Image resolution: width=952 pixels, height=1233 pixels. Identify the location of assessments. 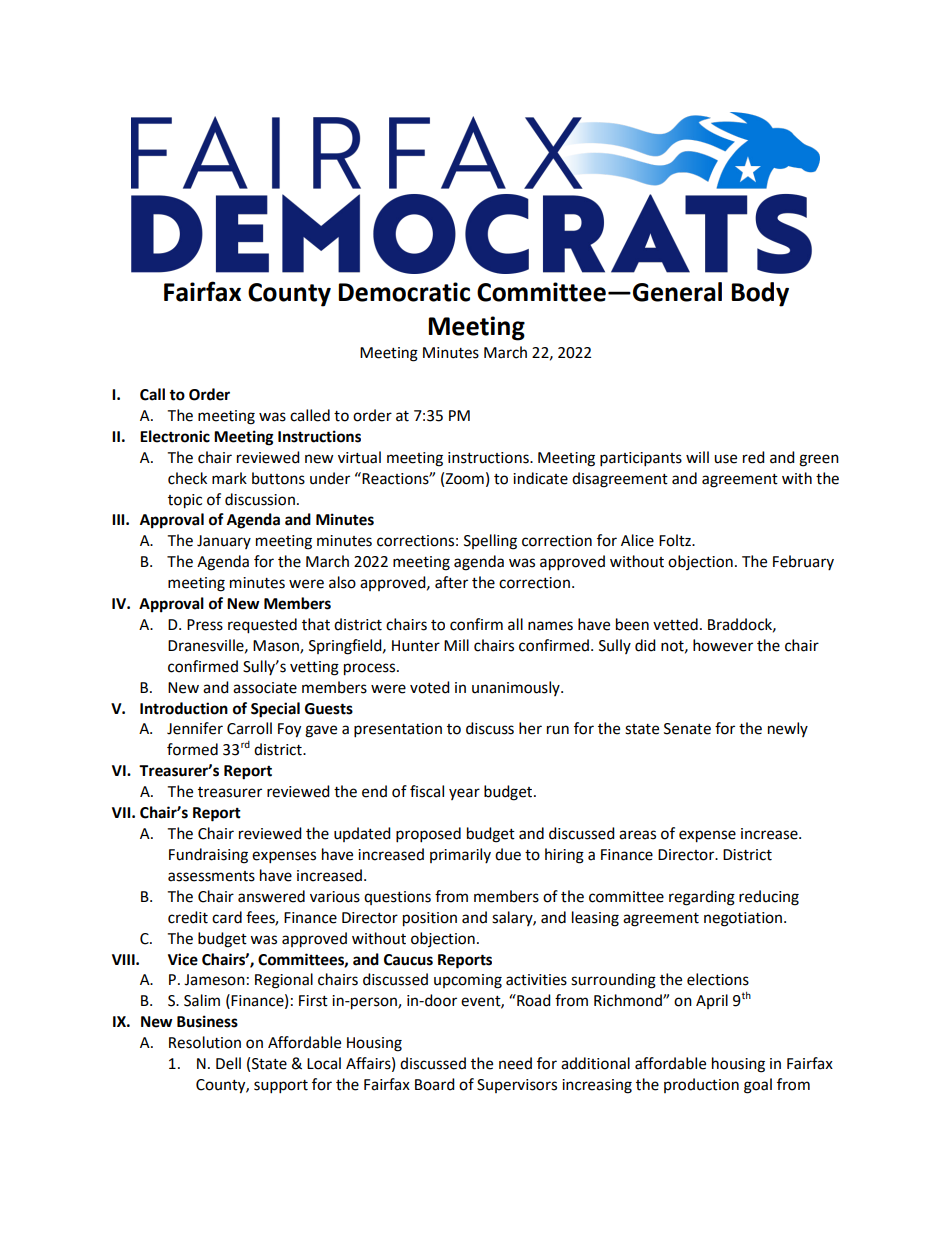
(211, 876).
